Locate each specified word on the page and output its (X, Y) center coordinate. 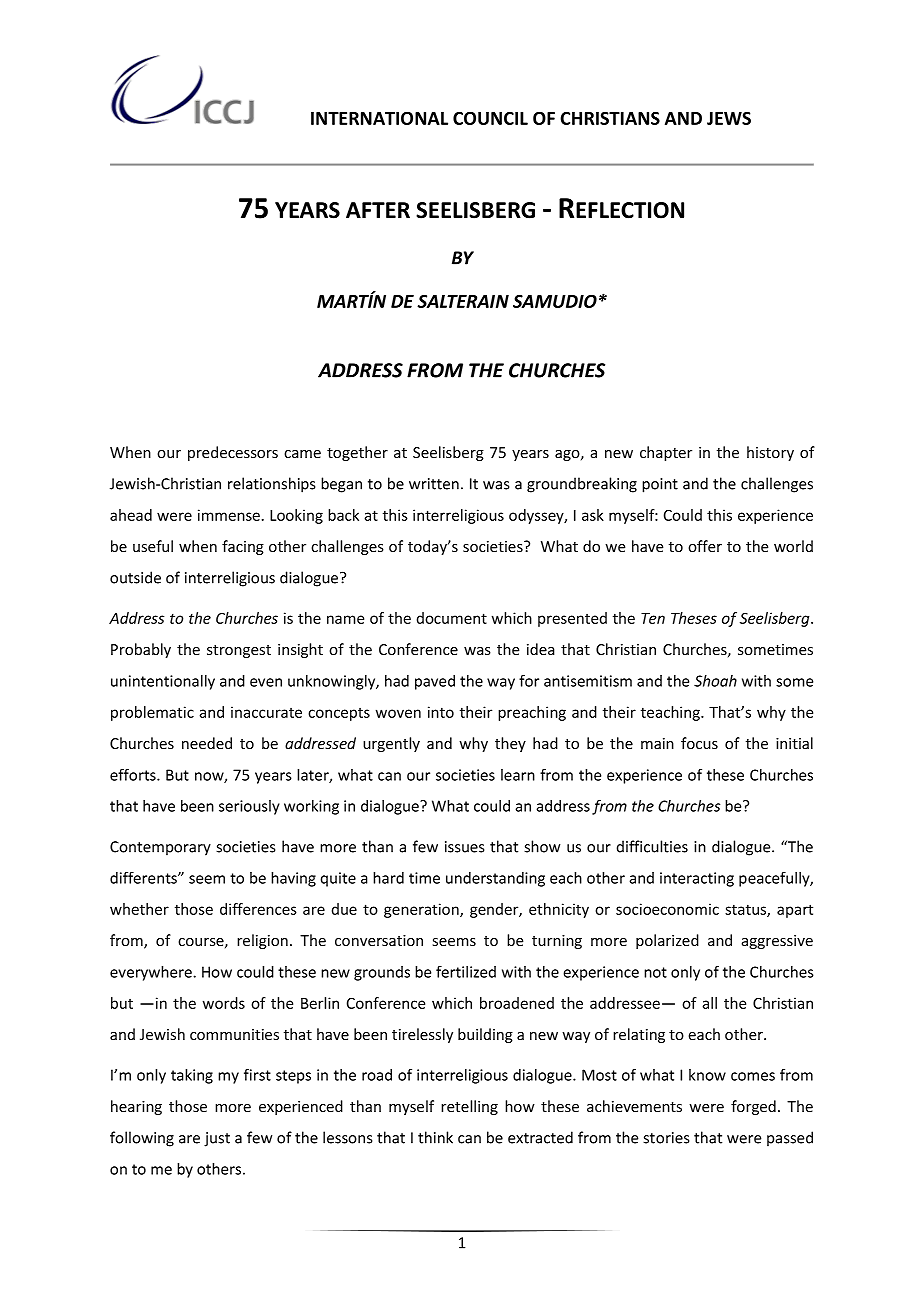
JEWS (729, 118)
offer (705, 546)
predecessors (233, 453)
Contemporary (160, 848)
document (452, 618)
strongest (239, 651)
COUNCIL (490, 118)
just (217, 1139)
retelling (469, 1107)
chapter (666, 453)
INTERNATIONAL (379, 118)
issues (464, 847)
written (434, 484)
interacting (697, 879)
